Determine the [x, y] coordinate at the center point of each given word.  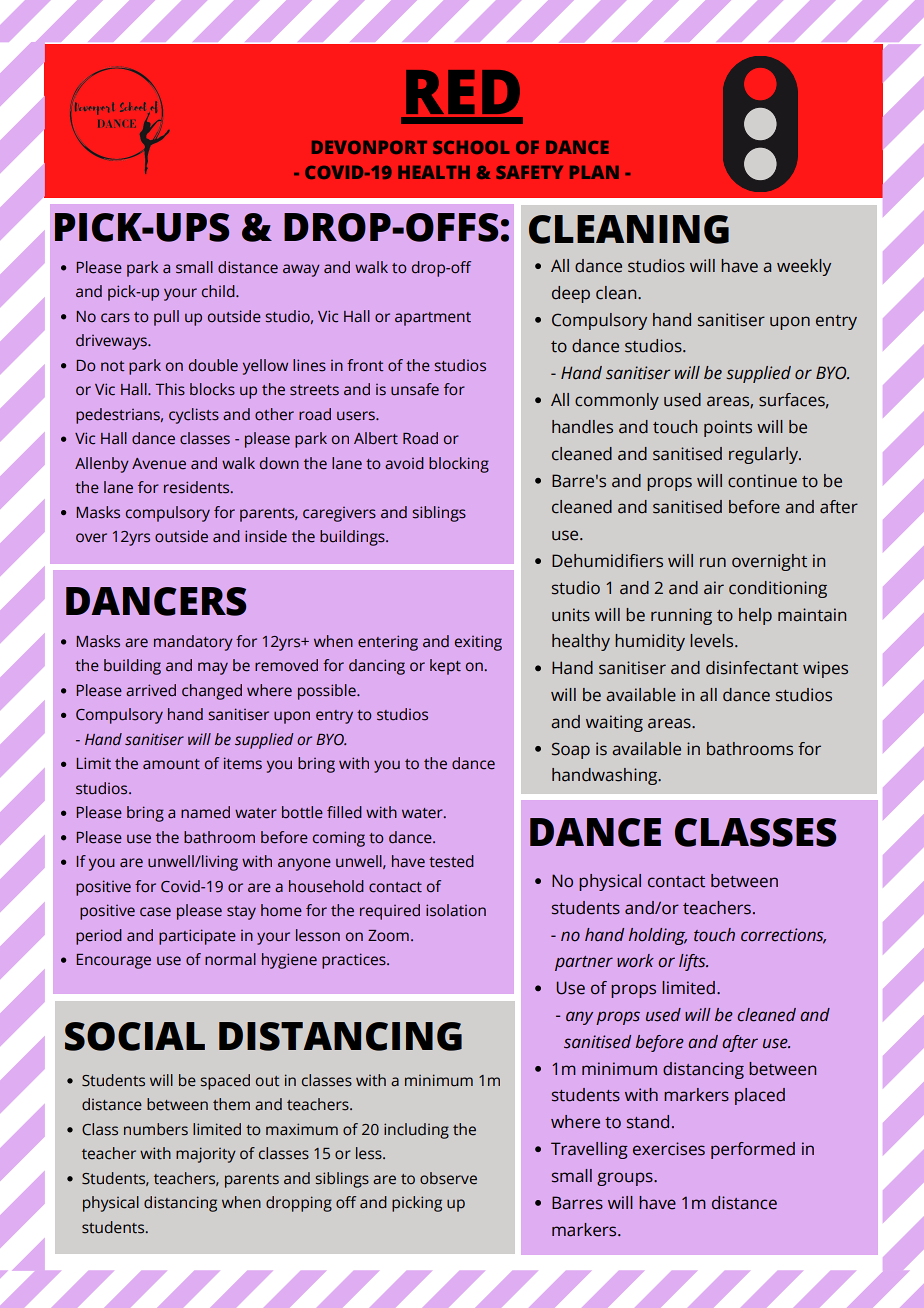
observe [448, 1178]
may [213, 668]
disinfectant [752, 668]
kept [445, 667]
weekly [804, 267]
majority [206, 1155]
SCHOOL [471, 147]
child [219, 291]
